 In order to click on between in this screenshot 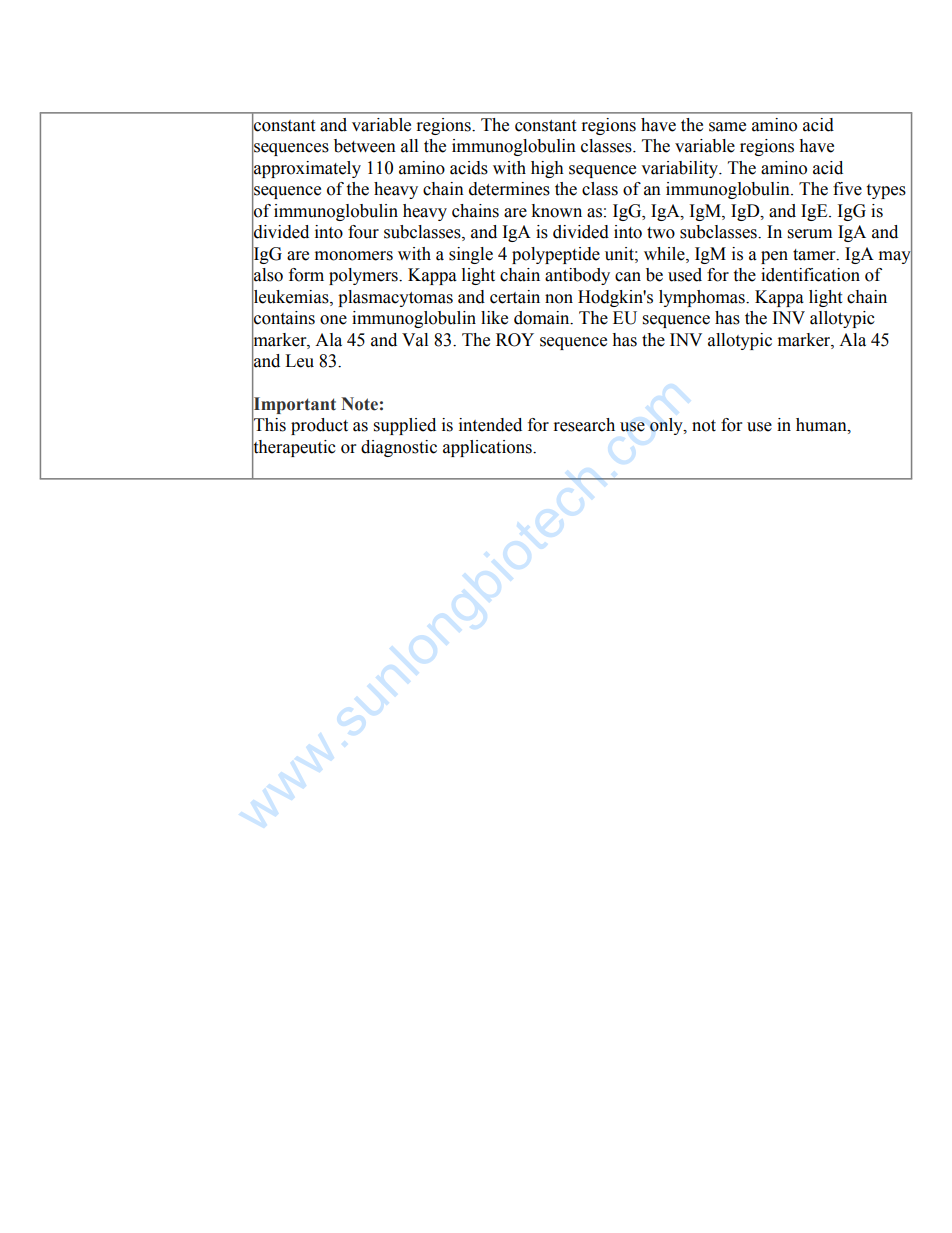, I will do `click(365, 146)`.
